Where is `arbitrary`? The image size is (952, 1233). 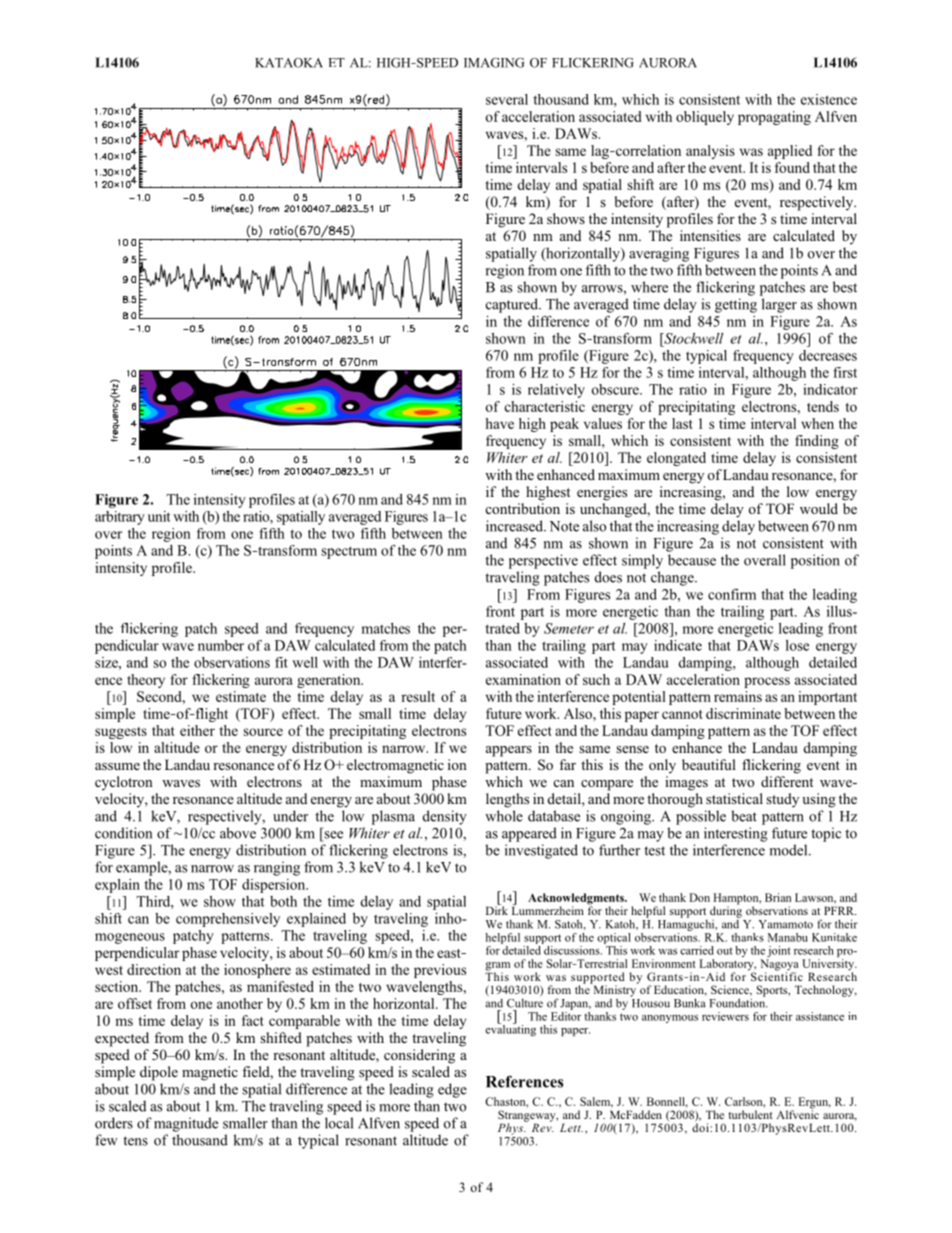
arbitrary is located at coordinates (120, 518).
